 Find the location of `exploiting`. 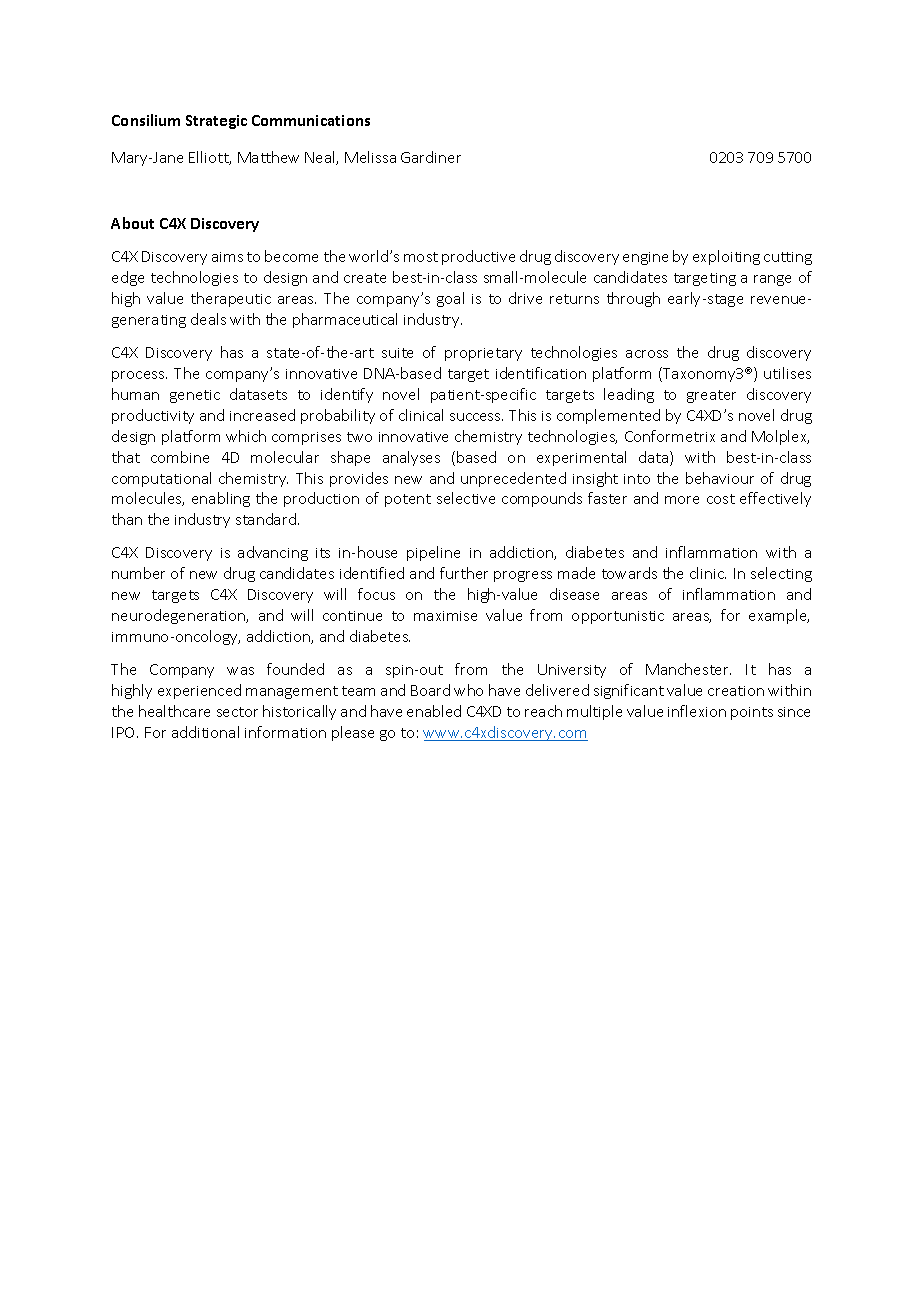

exploiting is located at coordinates (726, 257).
